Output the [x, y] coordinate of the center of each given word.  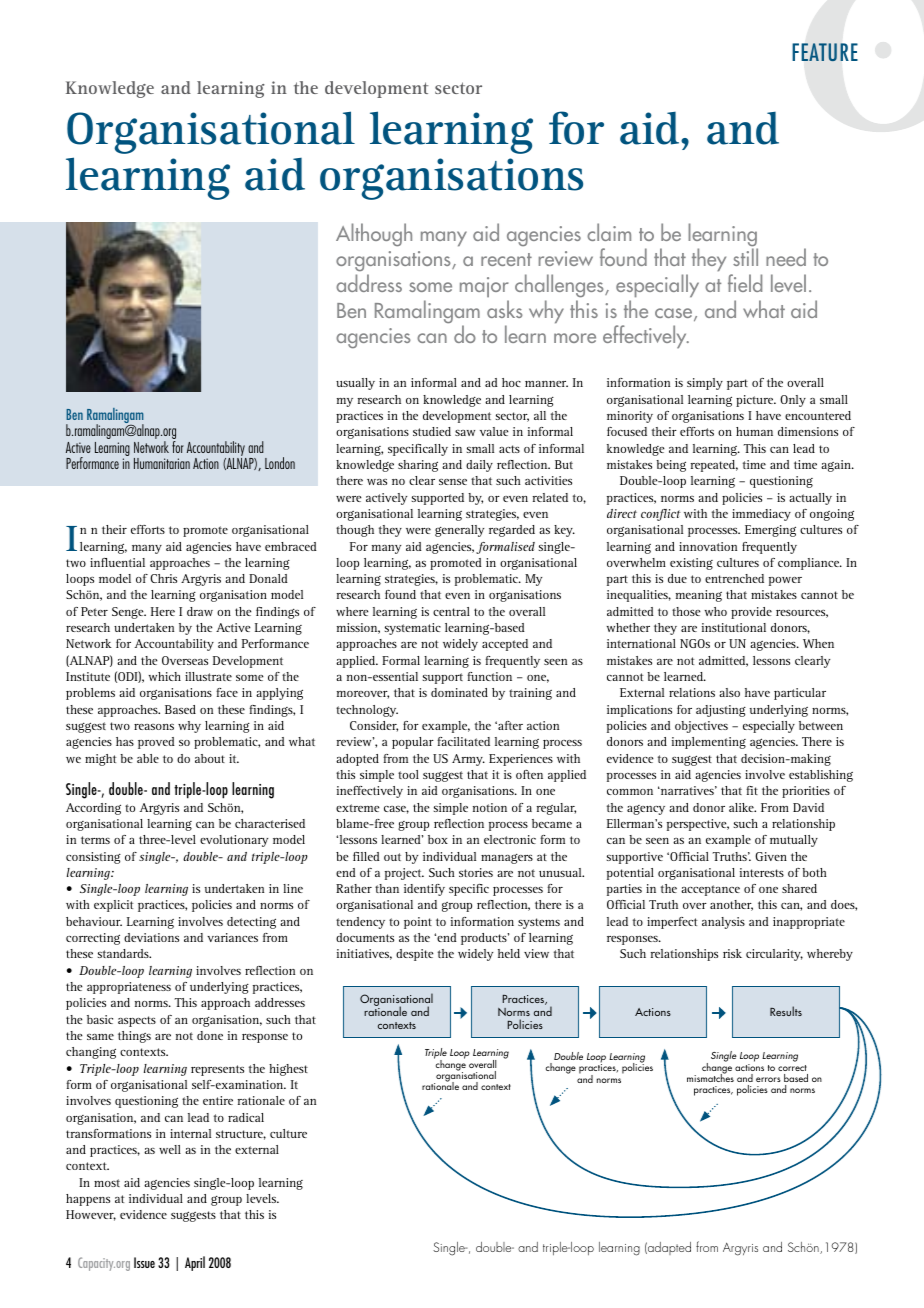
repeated [714, 466]
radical [246, 1117]
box [438, 839]
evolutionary [234, 841]
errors [768, 1079]
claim [609, 232]
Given [771, 856]
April [195, 1263]
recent [506, 259]
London [280, 463]
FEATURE [825, 52]
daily [479, 466]
